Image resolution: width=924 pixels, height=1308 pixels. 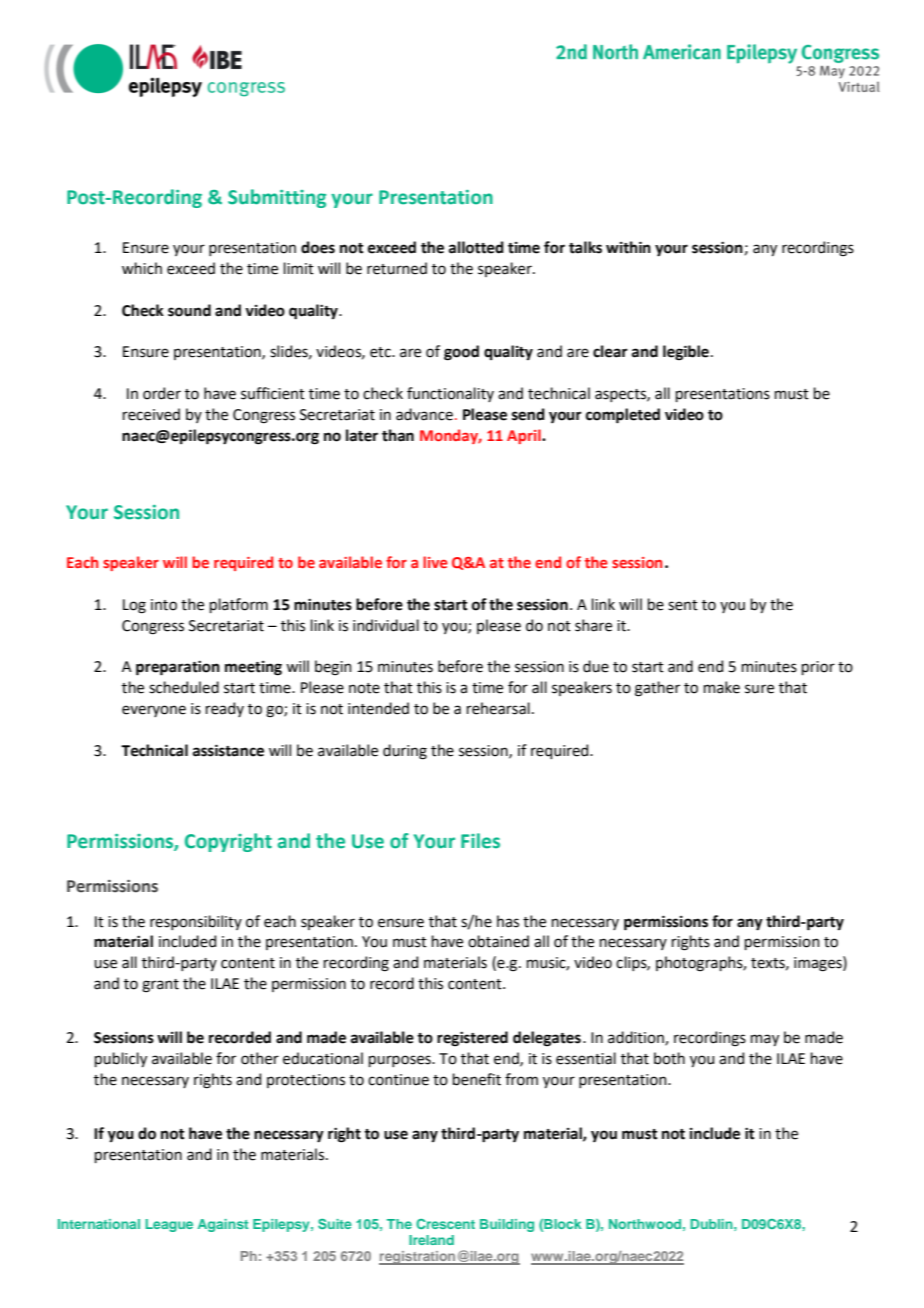 I want to click on everyone, so click(x=154, y=711).
